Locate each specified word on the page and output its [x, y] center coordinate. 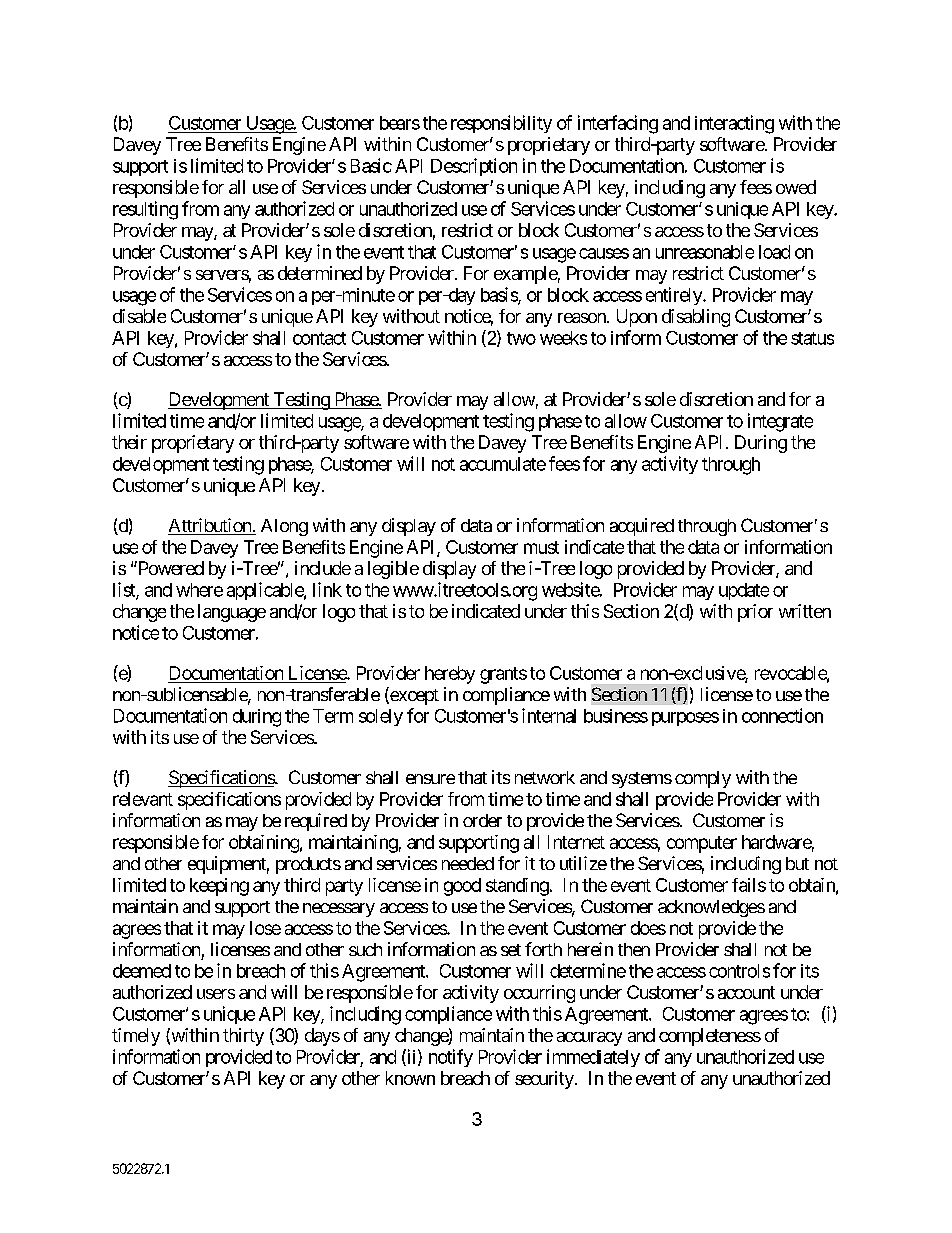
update [744, 591]
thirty [243, 1037]
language [232, 613]
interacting [734, 124]
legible [393, 570]
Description [474, 167]
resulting [145, 210]
